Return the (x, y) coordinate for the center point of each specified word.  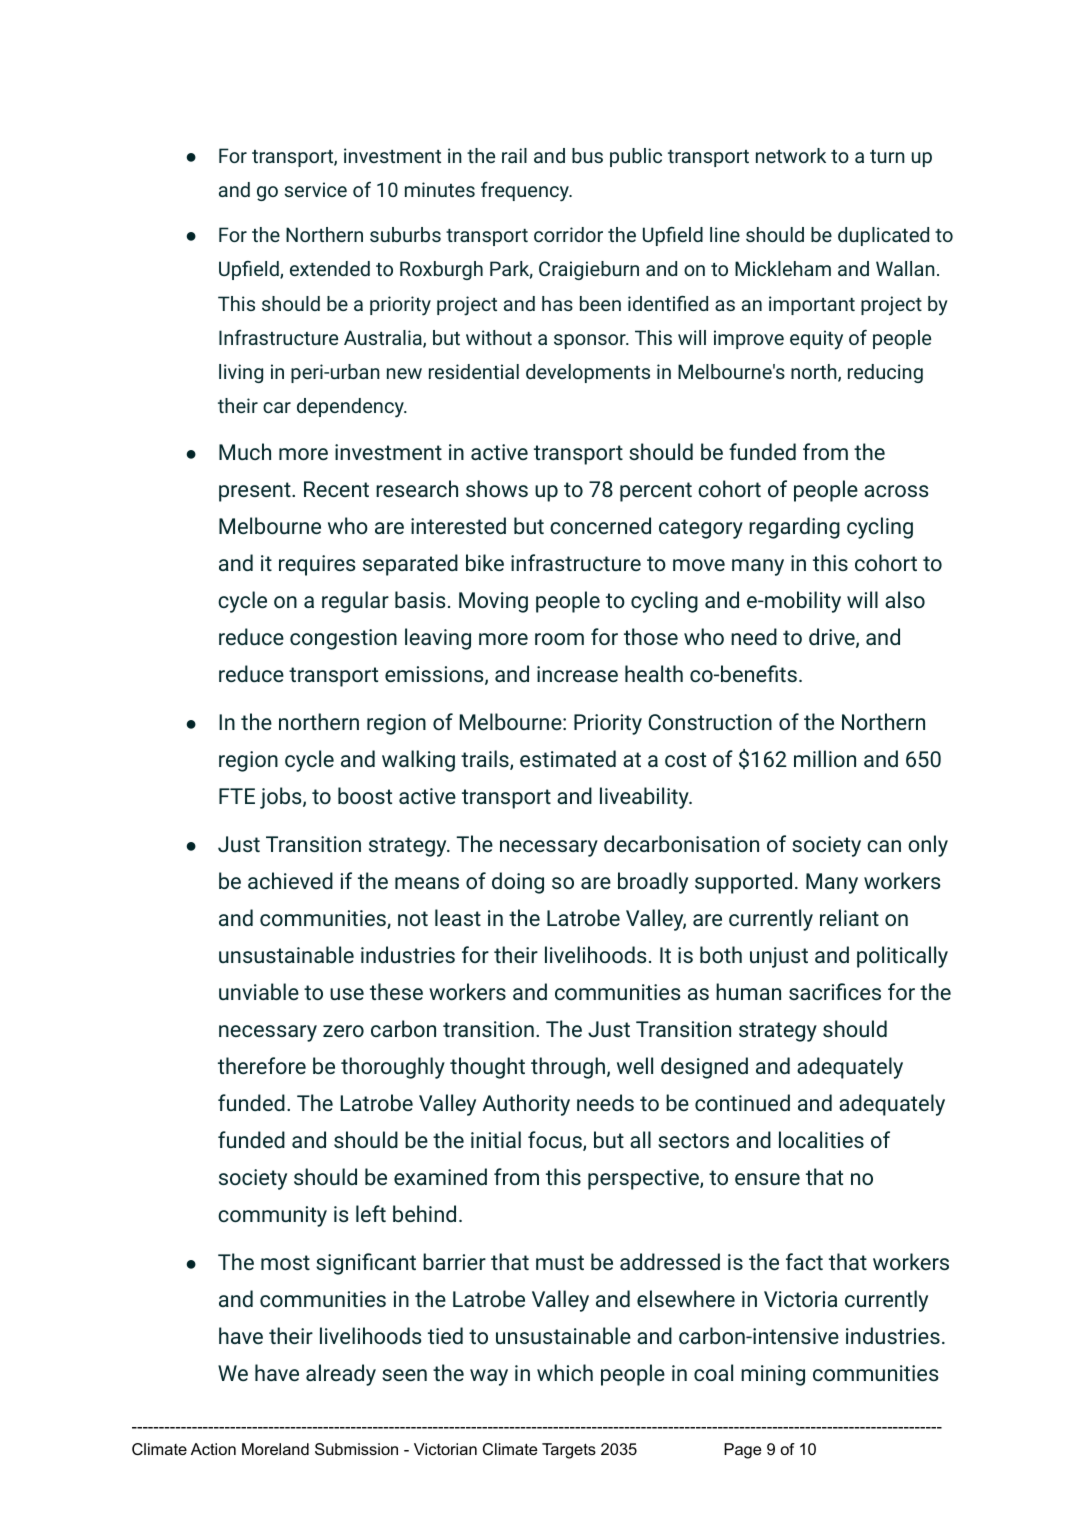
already (341, 1375)
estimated (568, 758)
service (316, 189)
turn (887, 156)
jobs (282, 798)
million (825, 758)
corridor (568, 234)
